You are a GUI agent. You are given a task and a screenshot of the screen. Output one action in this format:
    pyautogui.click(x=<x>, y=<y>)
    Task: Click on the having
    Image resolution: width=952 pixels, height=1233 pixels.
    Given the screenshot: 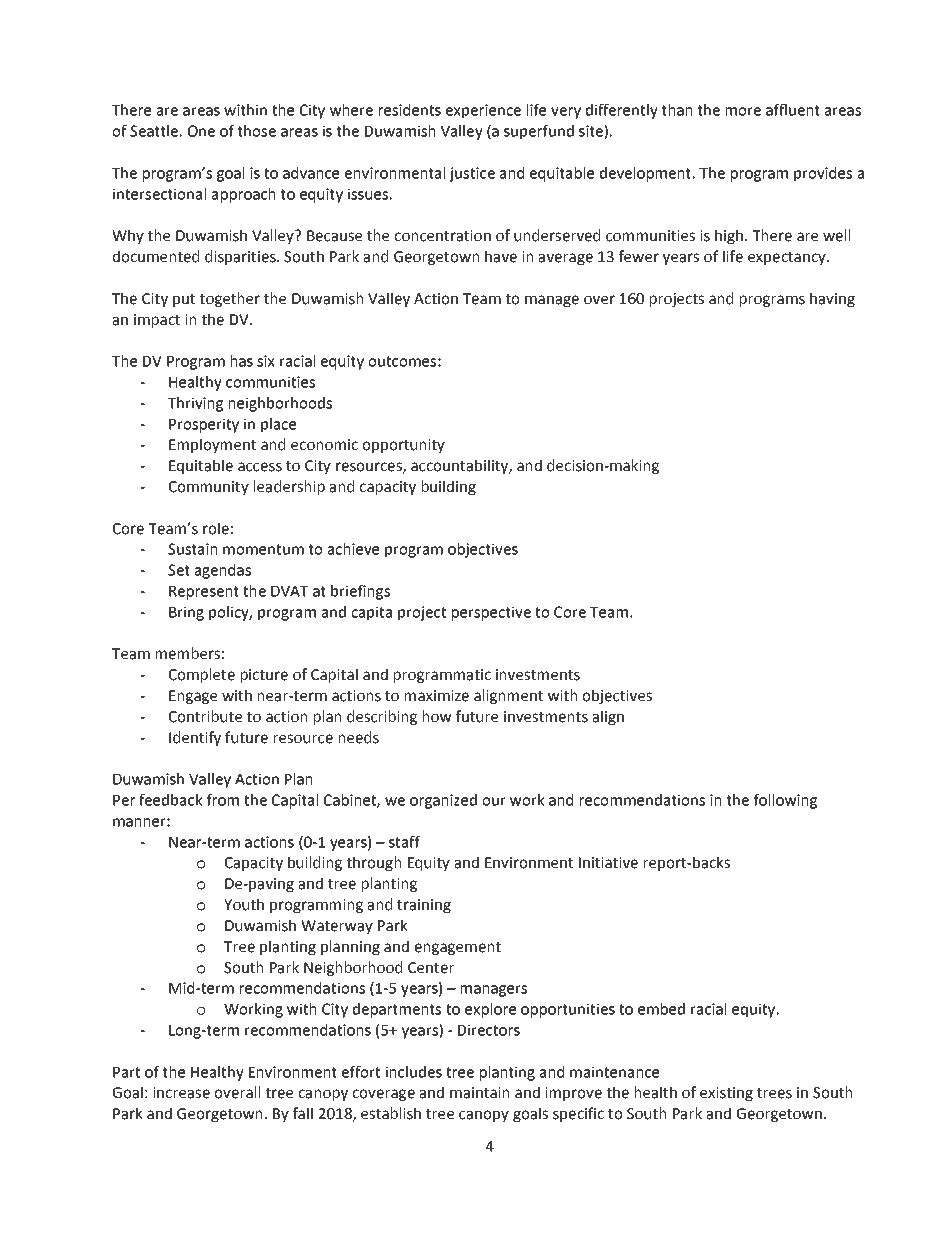 What is the action you would take?
    pyautogui.click(x=832, y=299)
